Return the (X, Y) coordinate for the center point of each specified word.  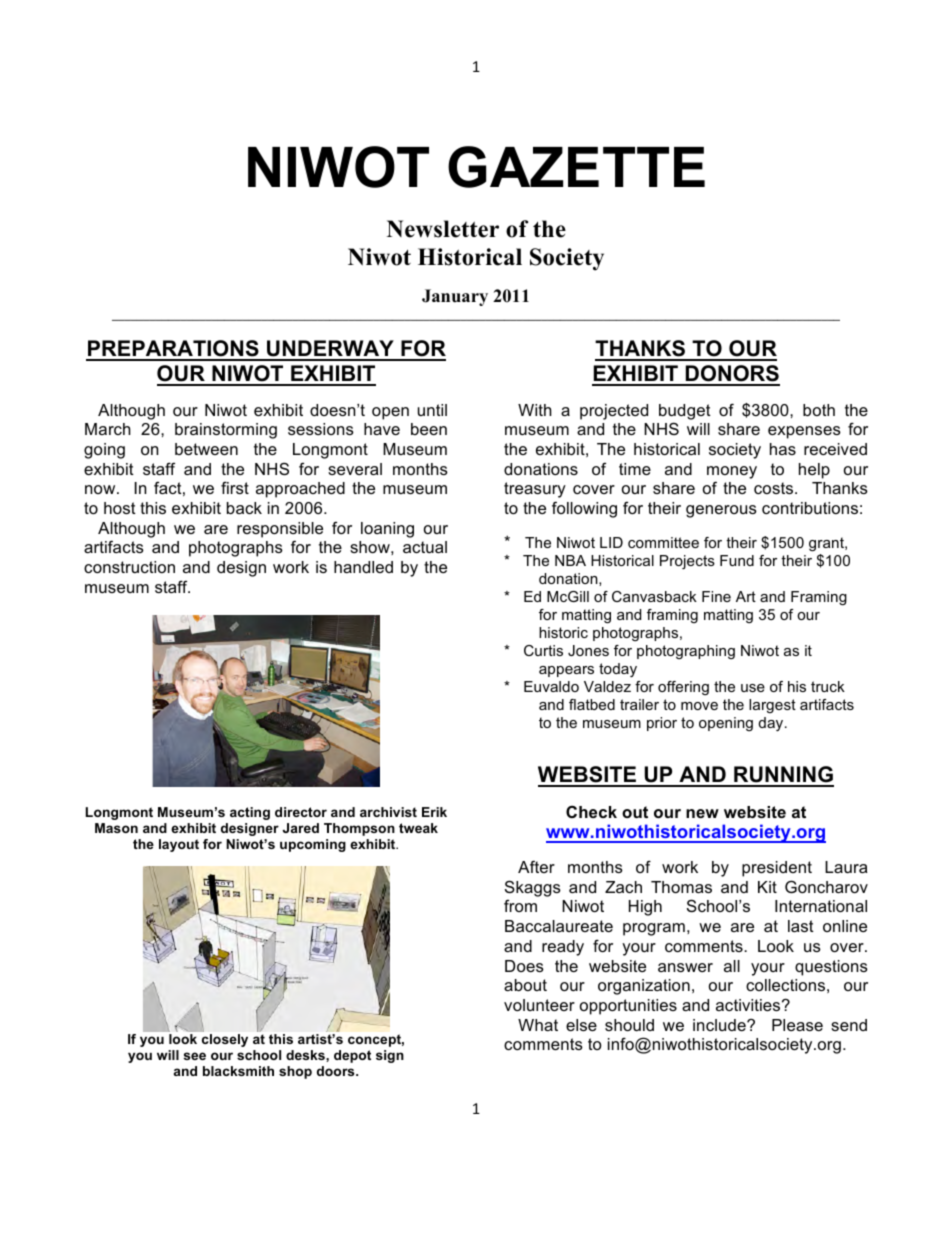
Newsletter (443, 229)
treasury (535, 490)
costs (775, 488)
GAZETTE (576, 167)
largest (772, 706)
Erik (434, 812)
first (235, 487)
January (455, 297)
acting (250, 813)
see (195, 1056)
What (538, 1025)
